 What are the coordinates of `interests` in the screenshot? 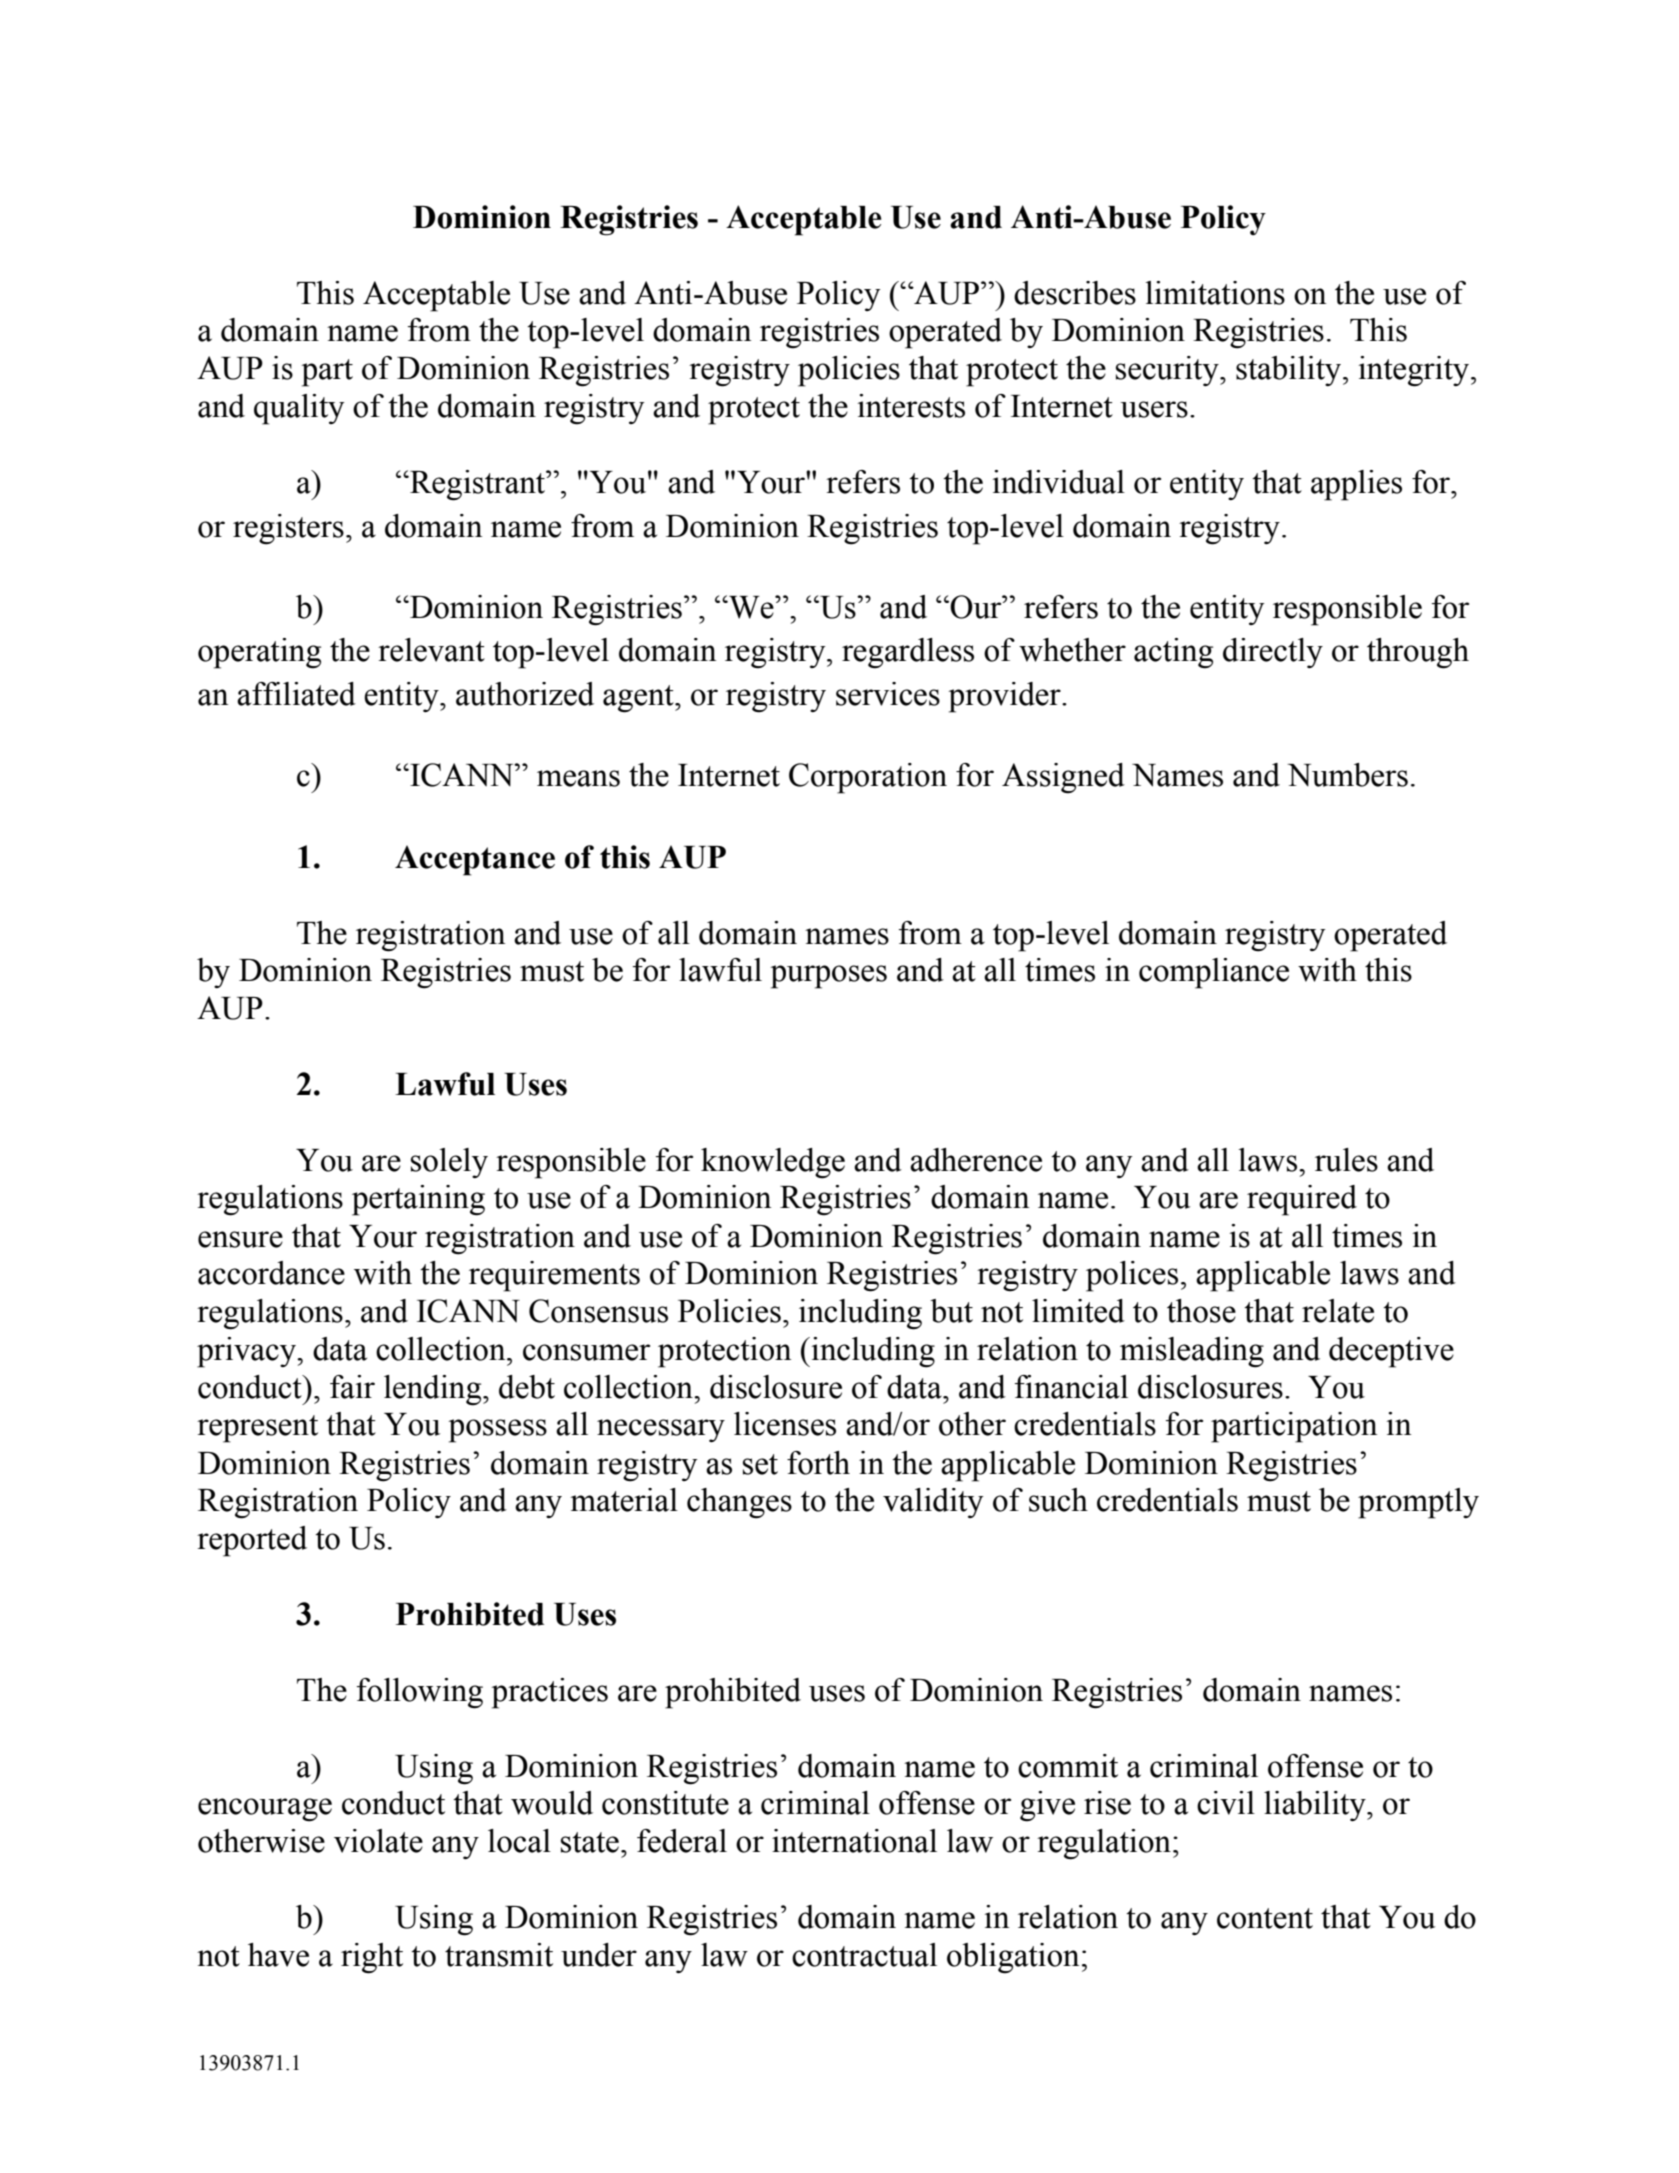 It's located at (911, 406).
